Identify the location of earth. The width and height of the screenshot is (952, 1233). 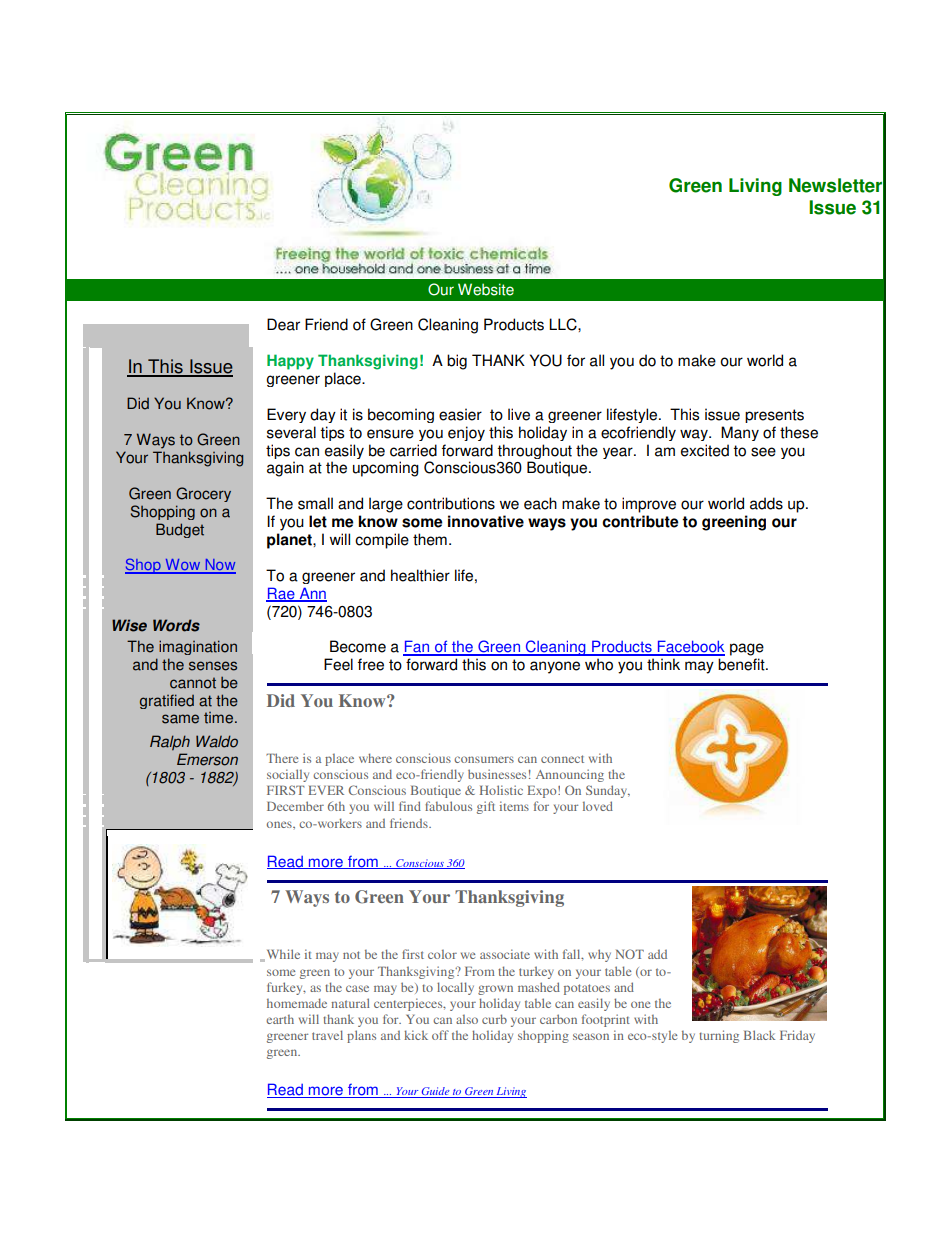
(280, 1019).
